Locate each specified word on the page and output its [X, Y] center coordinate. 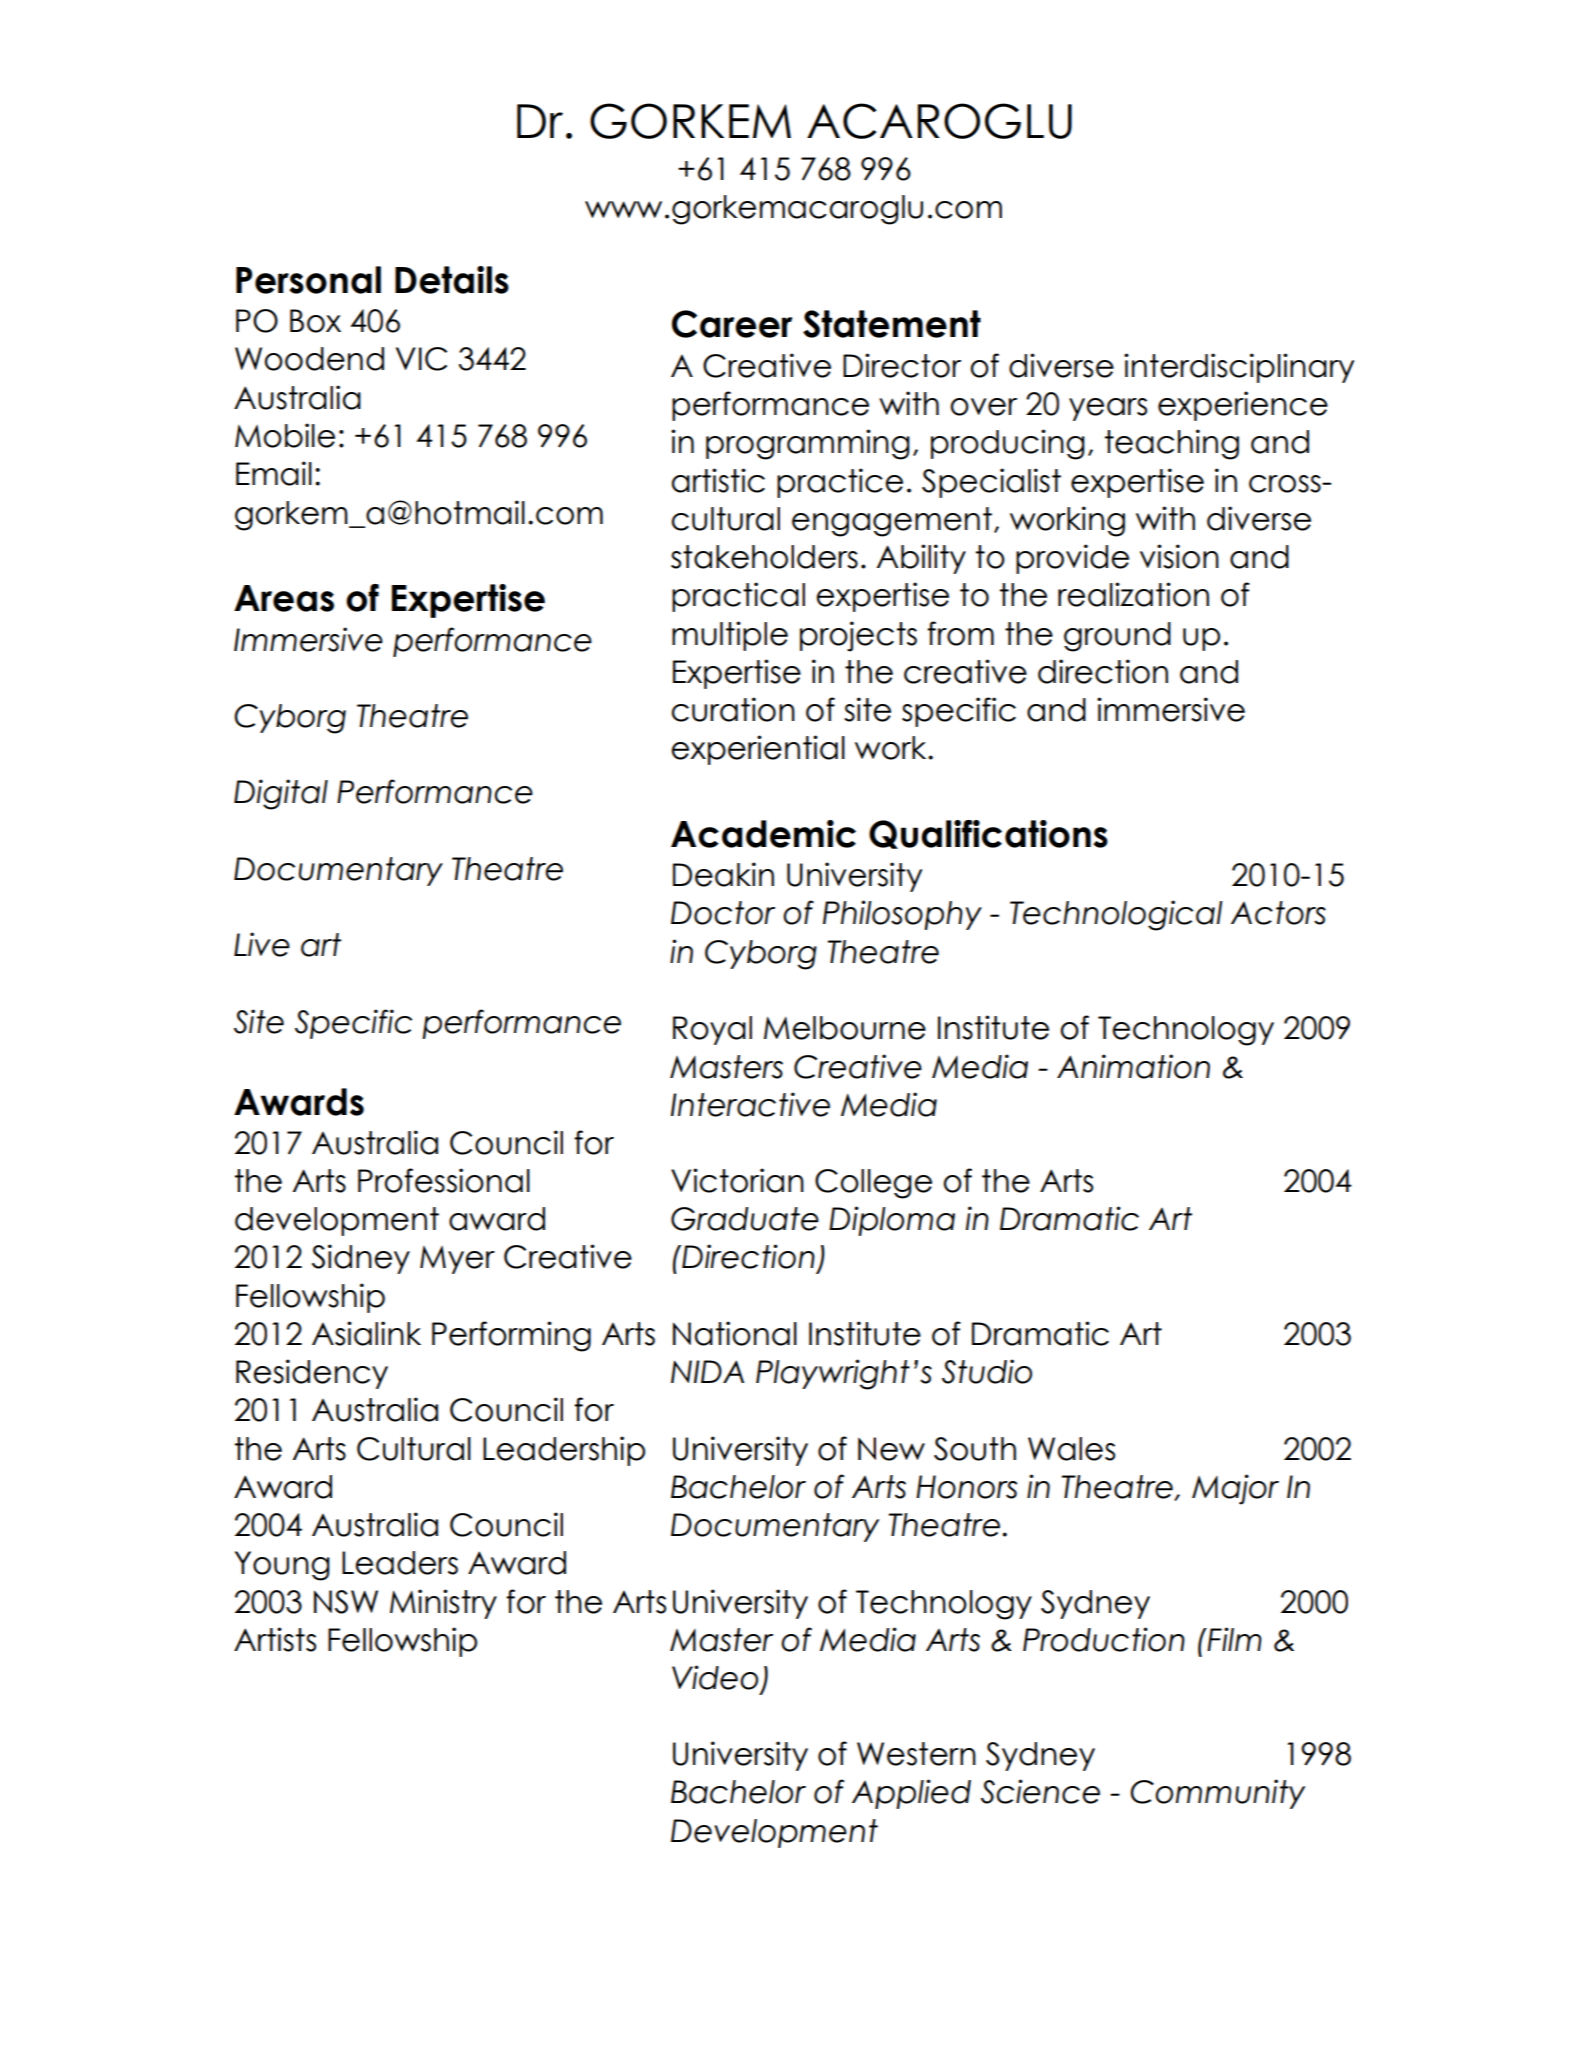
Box [315, 321]
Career [732, 324]
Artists [275, 1639]
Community [1217, 1794]
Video [715, 1677]
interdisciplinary [1239, 368]
